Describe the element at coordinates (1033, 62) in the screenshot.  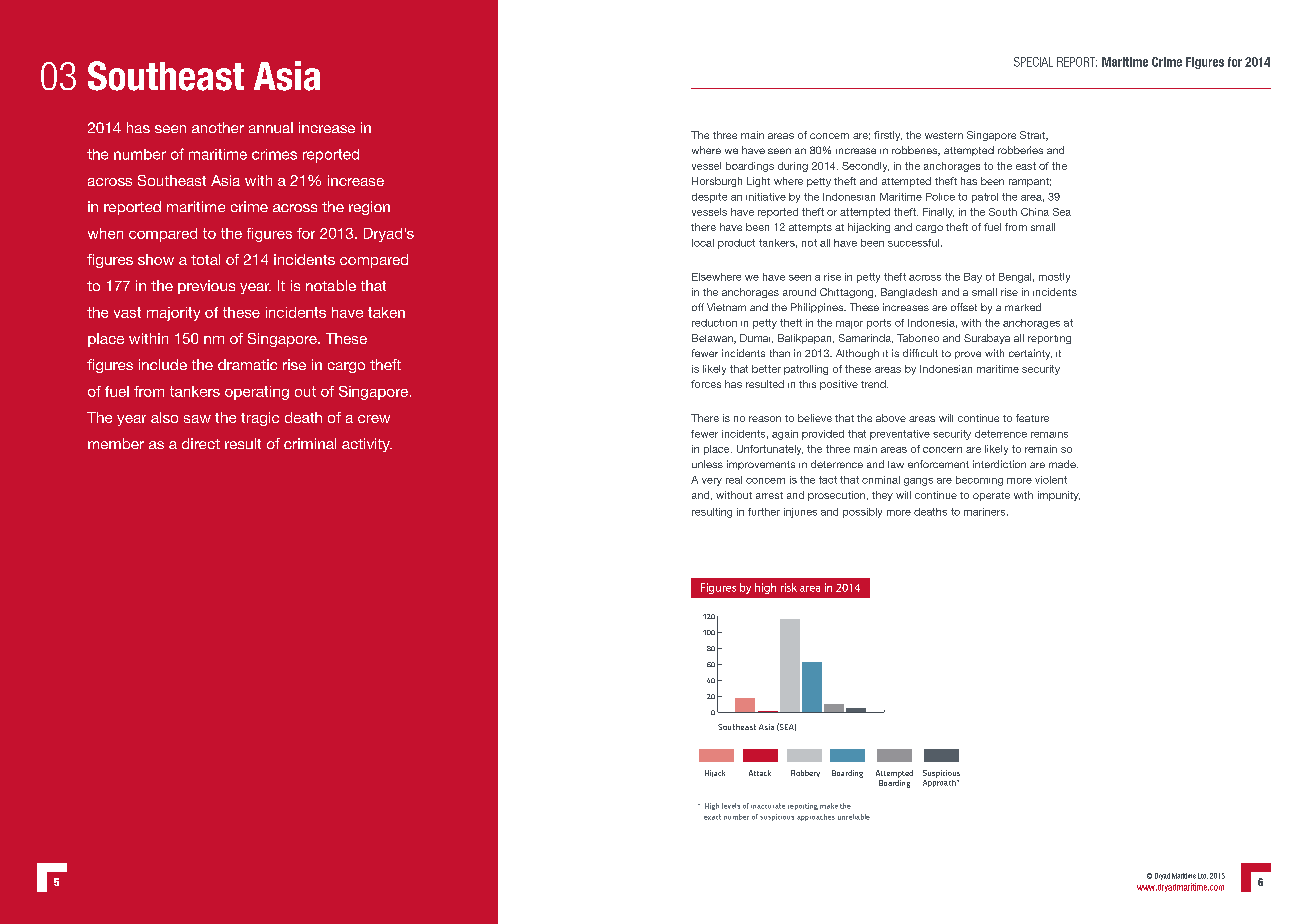
I see `SPECIAL` at that location.
